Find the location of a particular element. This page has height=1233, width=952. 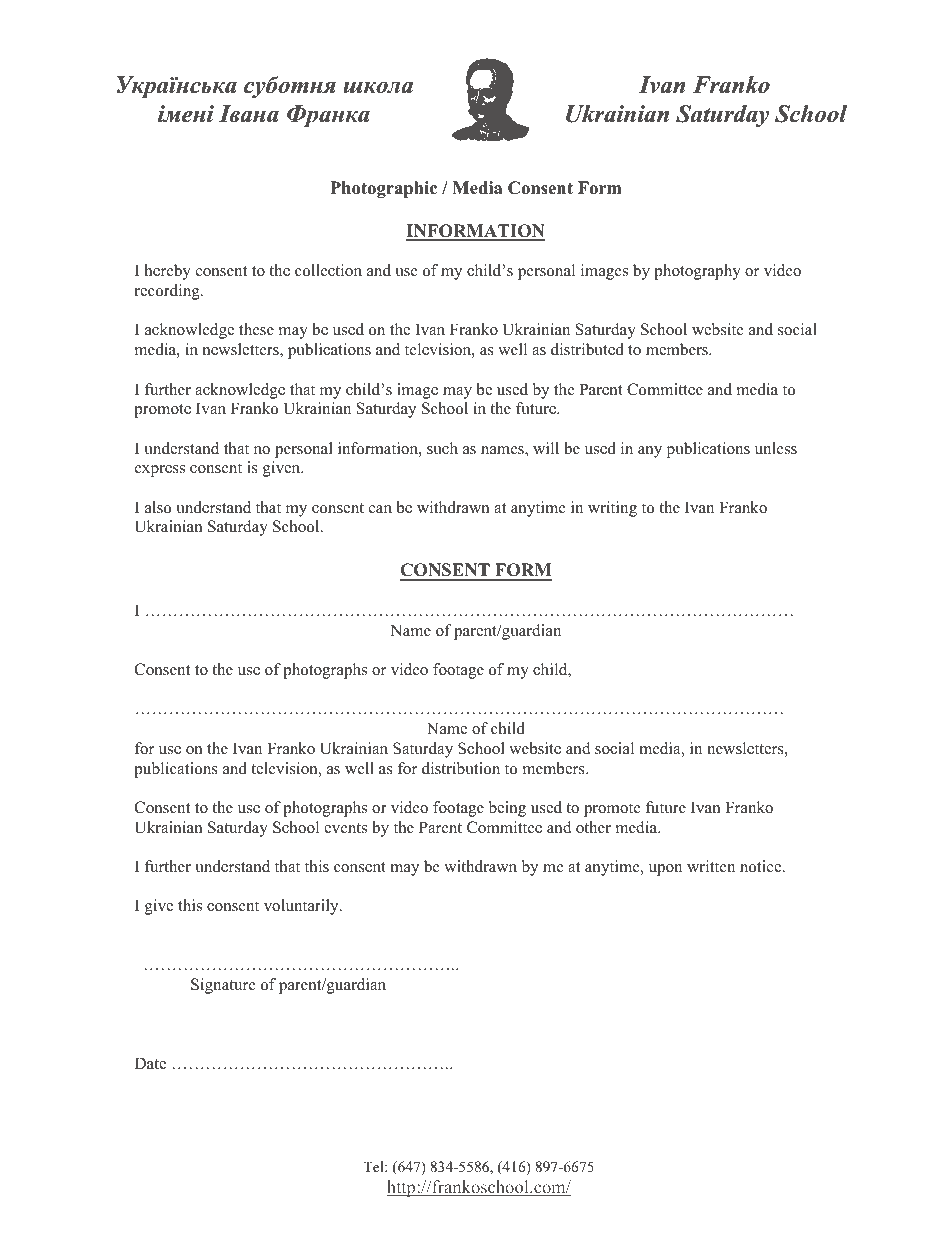

also is located at coordinates (158, 507).
